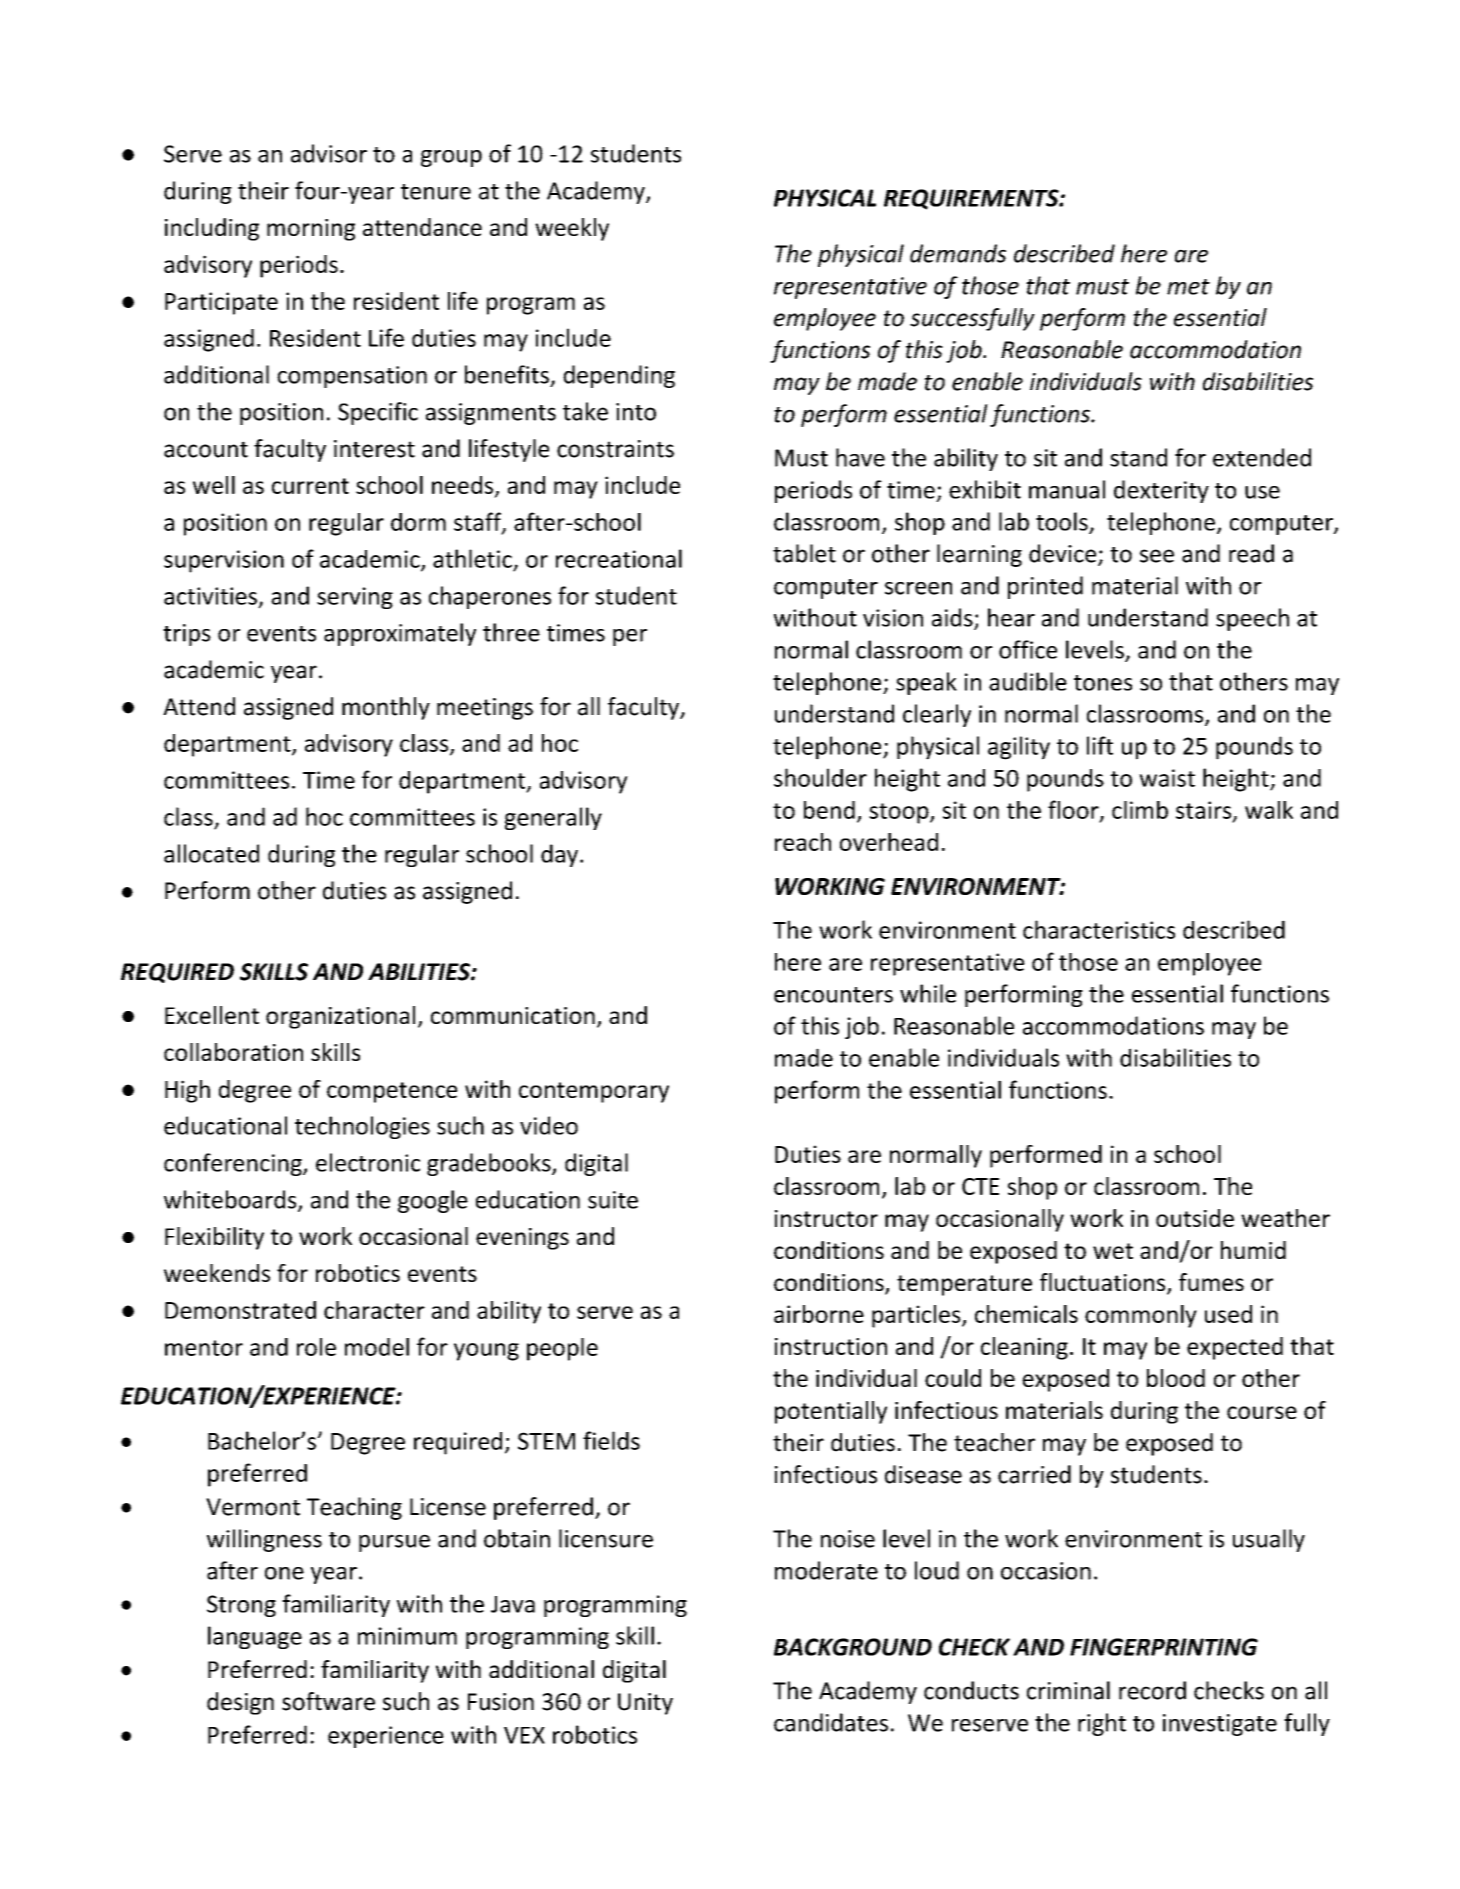 The image size is (1460, 1889). Describe the element at coordinates (328, 1701) in the screenshot. I see `software` at that location.
